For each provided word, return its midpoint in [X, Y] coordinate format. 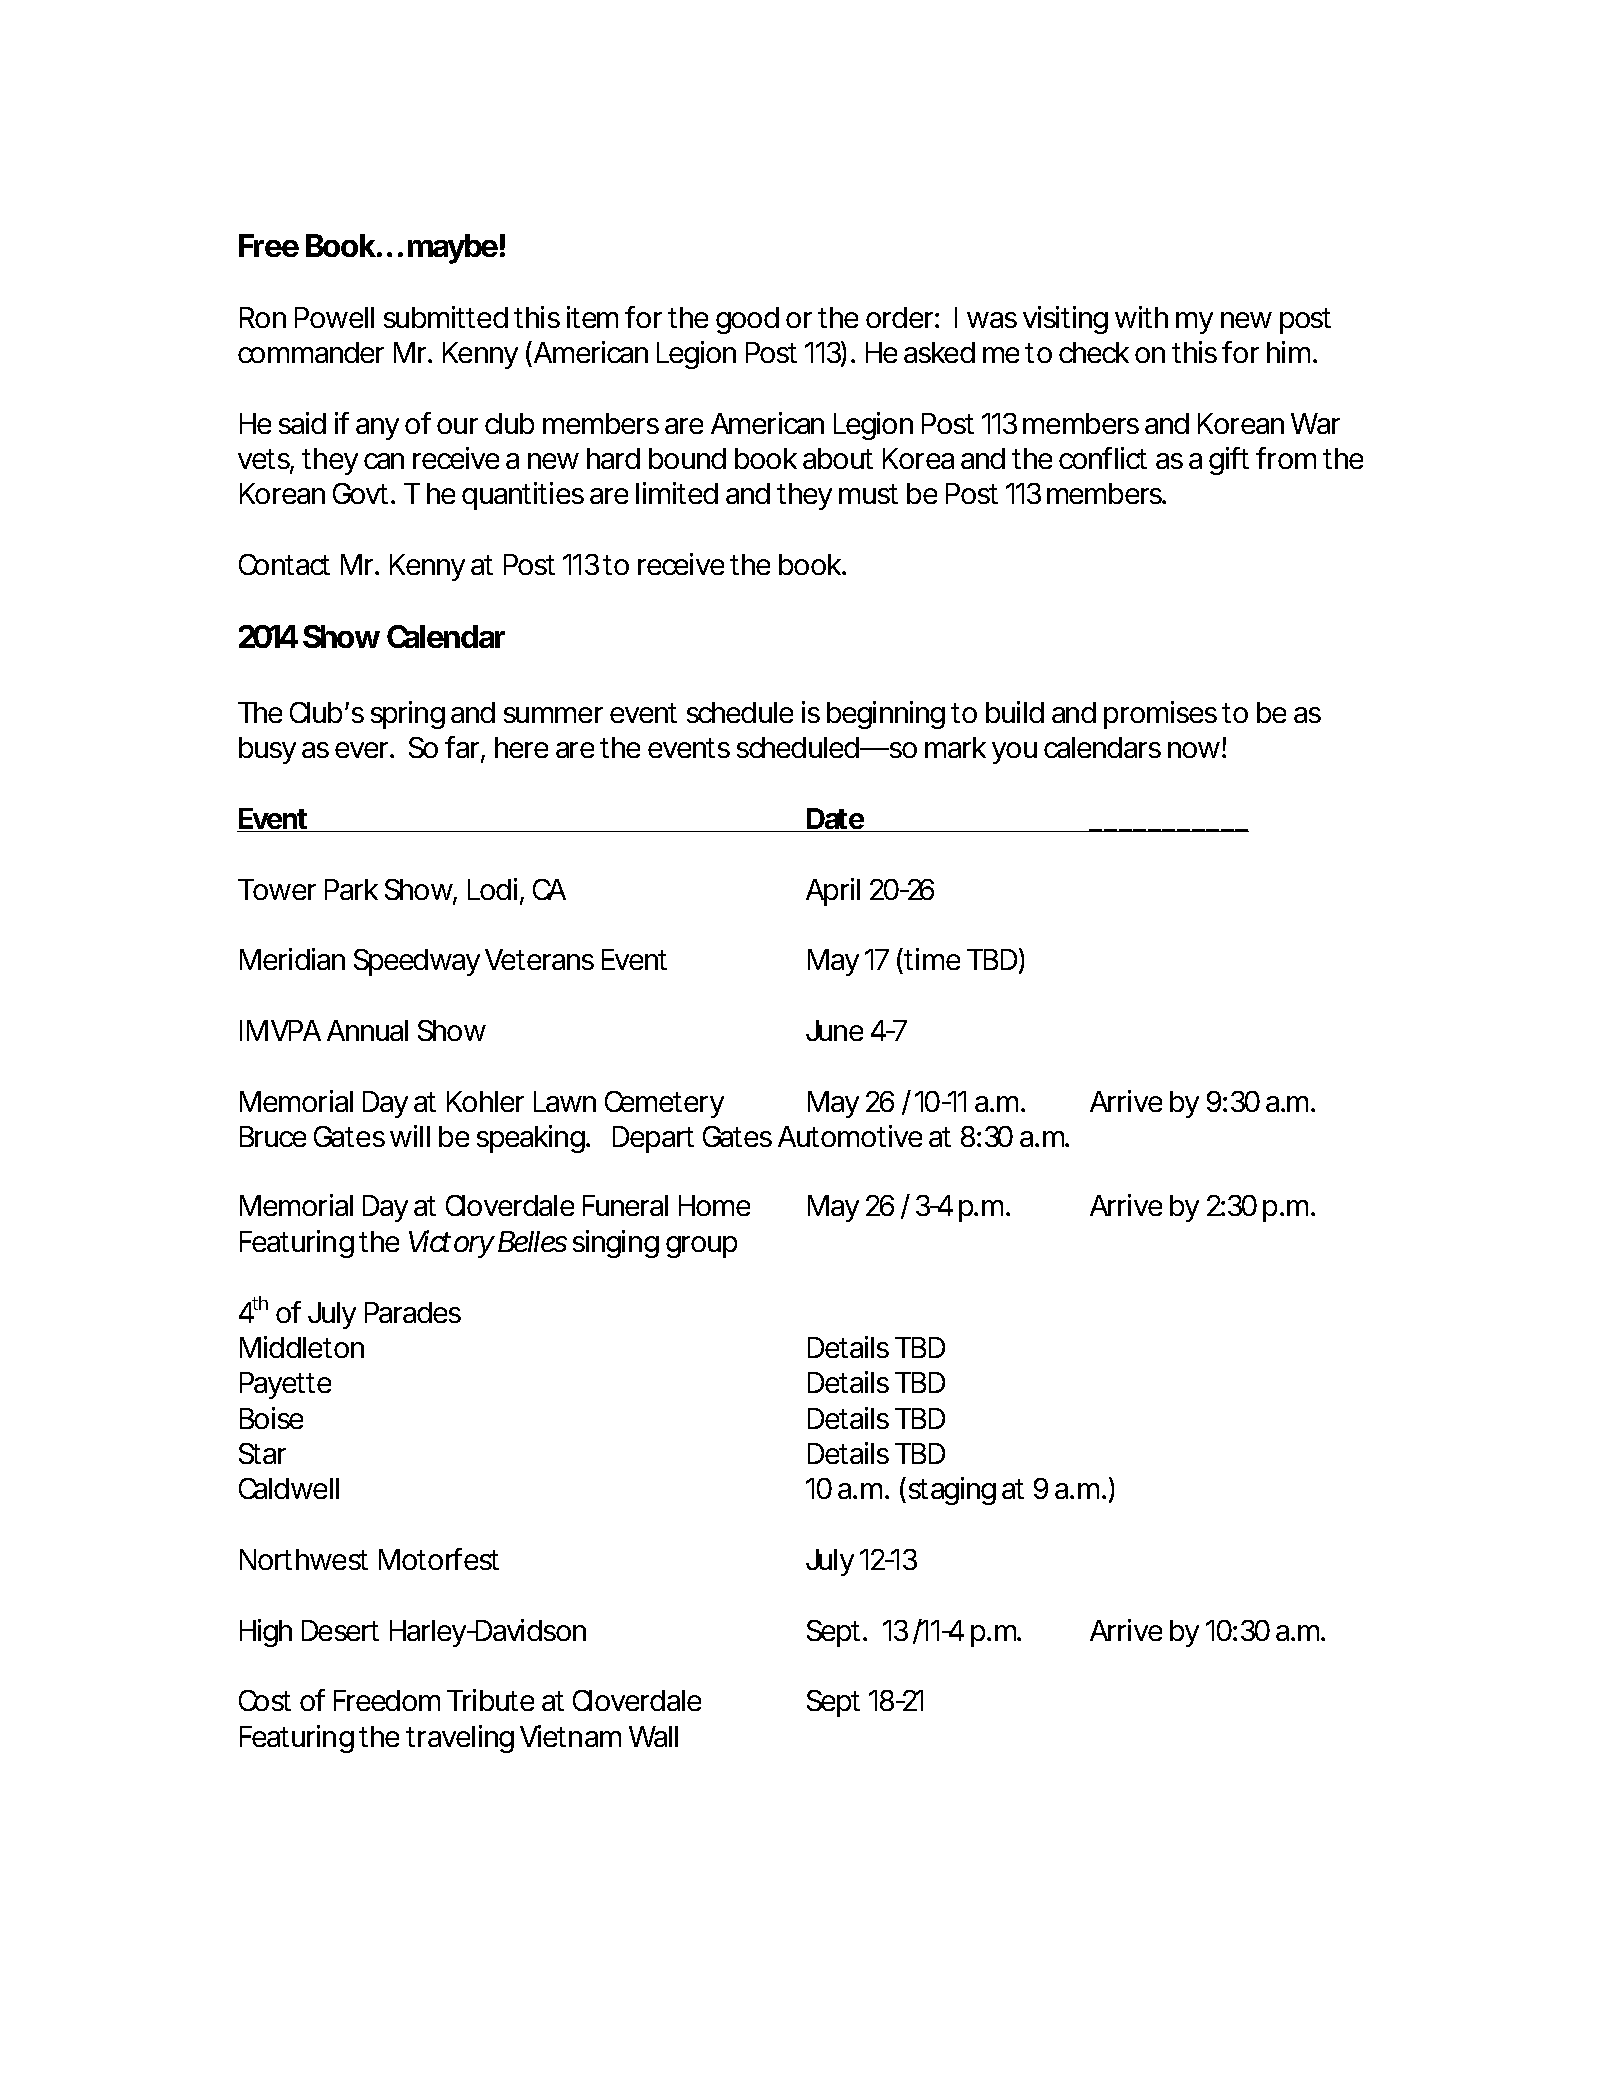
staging [952, 1491]
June [834, 1030]
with [1141, 317]
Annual [367, 1030]
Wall [653, 1736]
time [932, 959]
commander [311, 352]
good [747, 320]
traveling [460, 1739]
